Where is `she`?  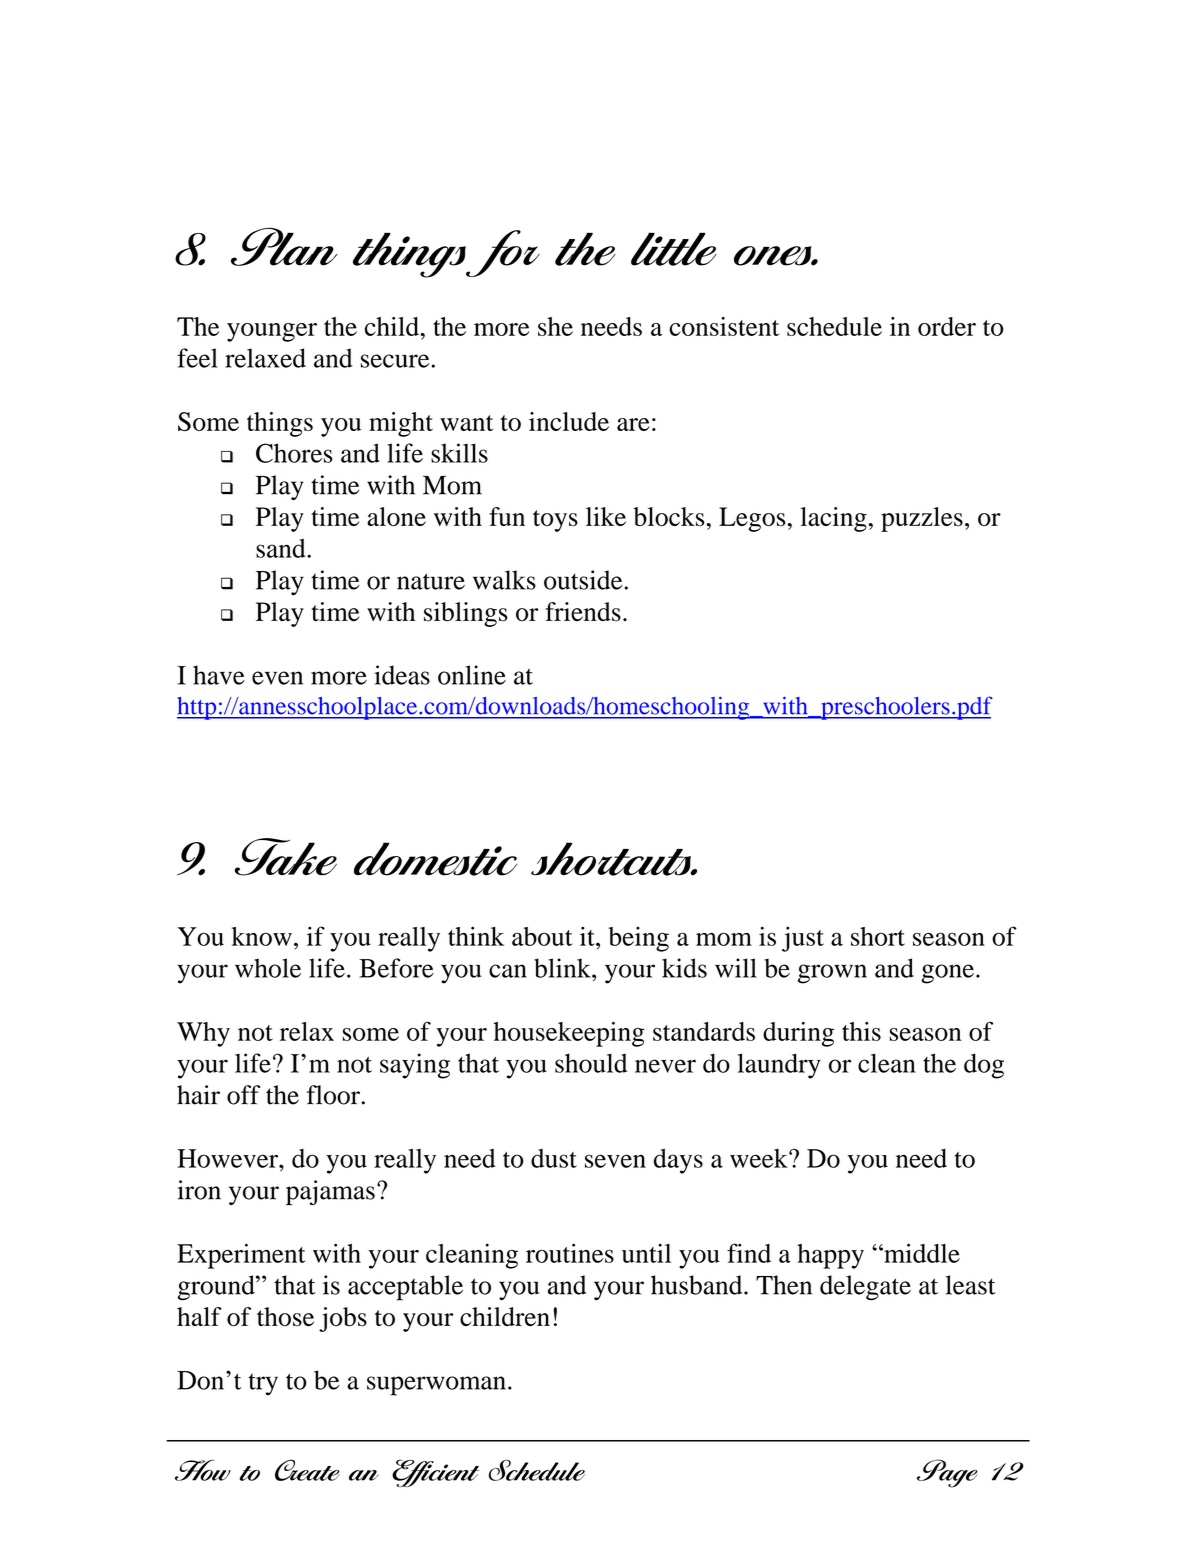 she is located at coordinates (555, 326).
